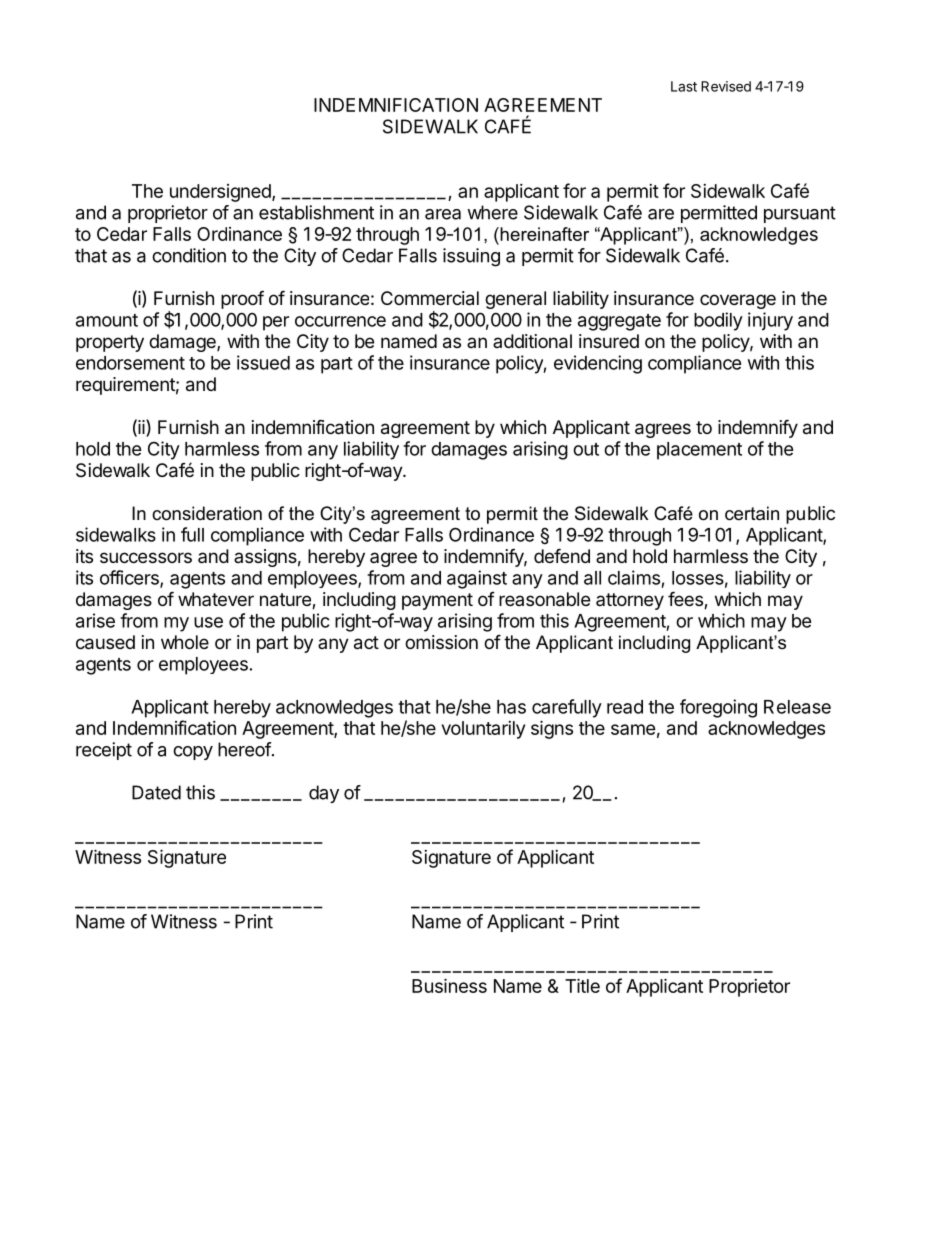  I want to click on area, so click(443, 214).
